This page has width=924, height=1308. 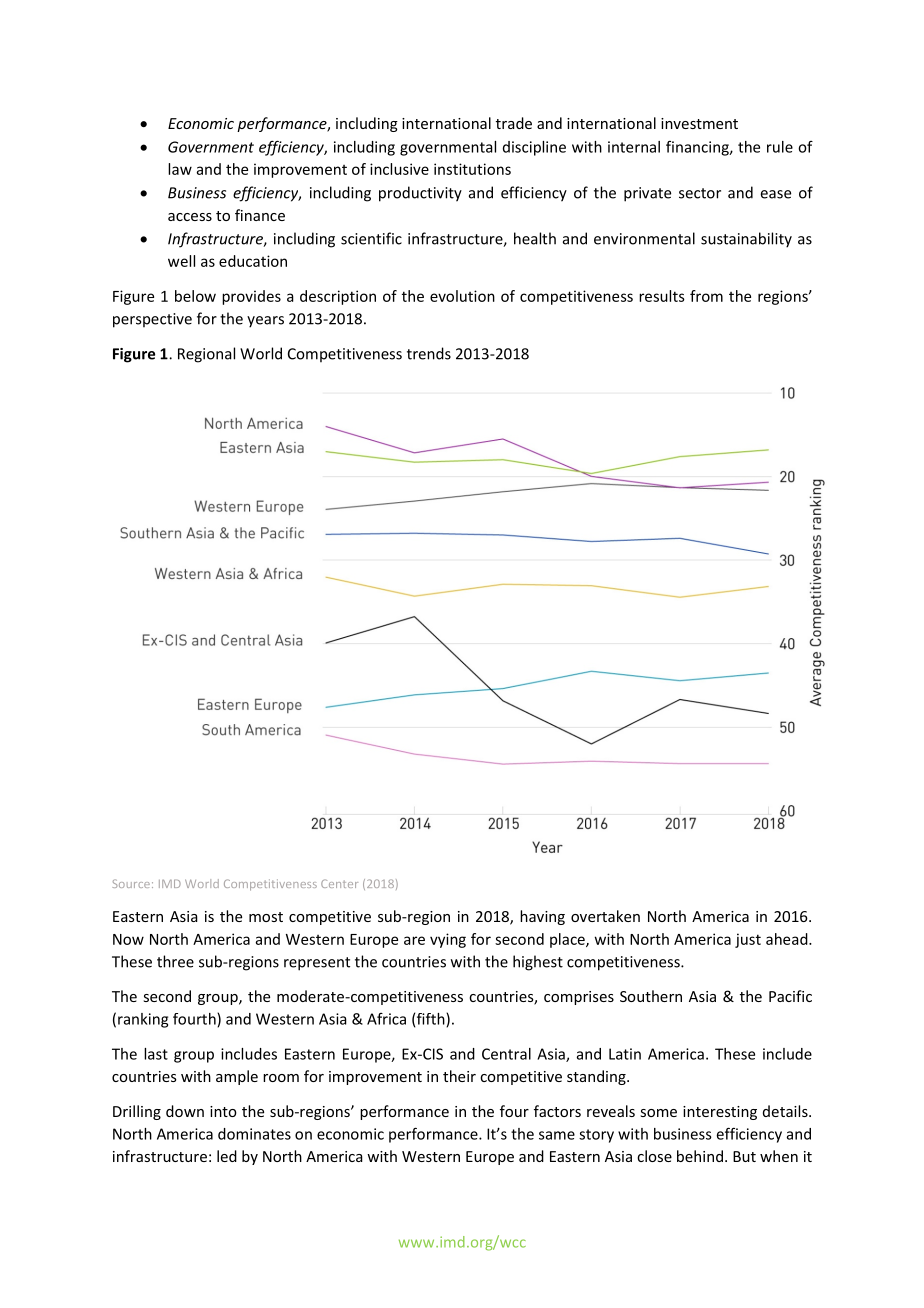 I want to click on institutions, so click(x=472, y=169).
